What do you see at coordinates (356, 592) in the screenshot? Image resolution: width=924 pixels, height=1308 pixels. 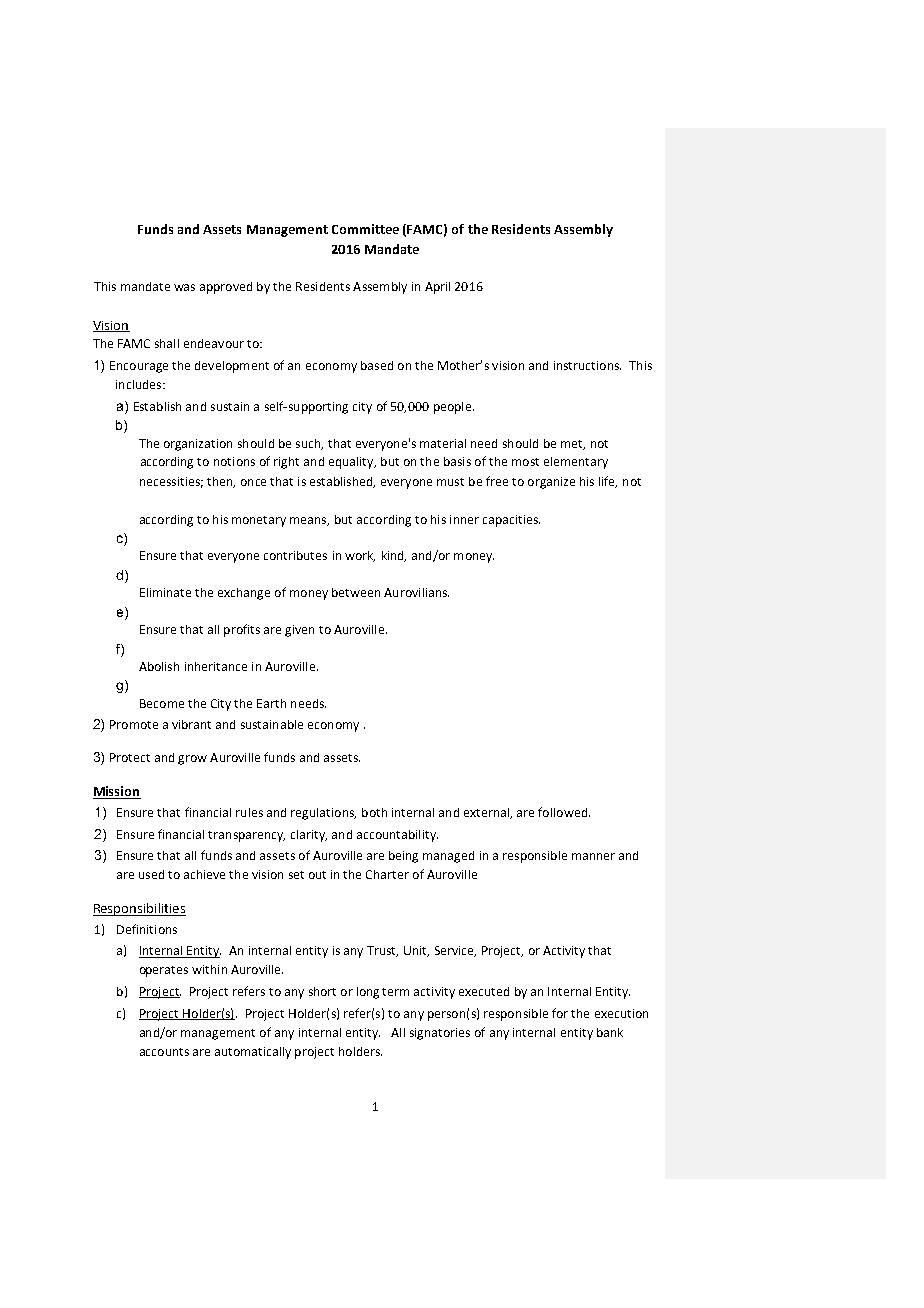 I see `between` at bounding box center [356, 592].
